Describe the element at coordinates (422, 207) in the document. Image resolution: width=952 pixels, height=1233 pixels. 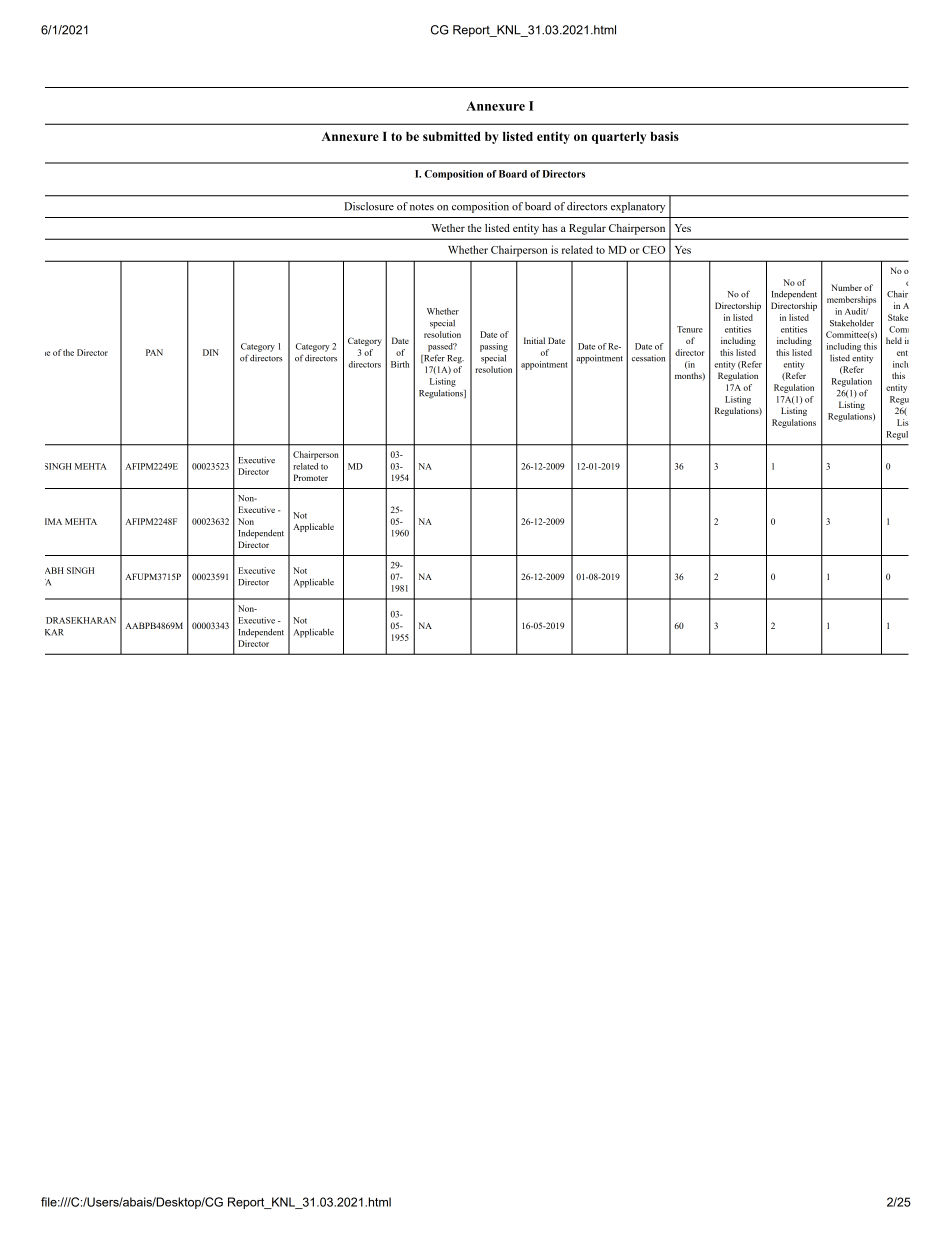
I see `notes` at that location.
